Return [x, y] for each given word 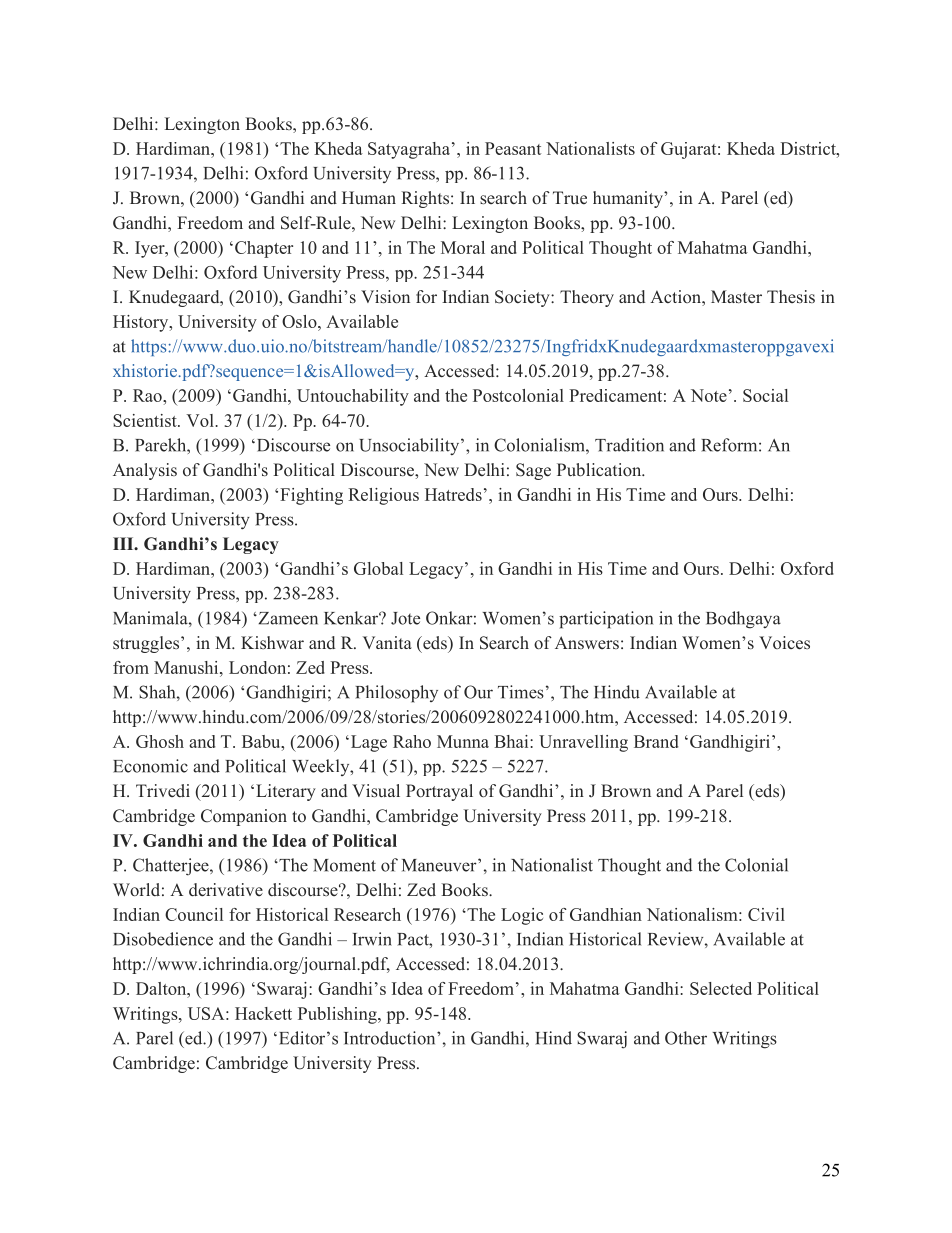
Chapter [264, 249]
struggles [147, 644]
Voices [784, 643]
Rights [425, 199]
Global [378, 568]
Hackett [263, 1013]
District [809, 148]
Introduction [391, 1038]
